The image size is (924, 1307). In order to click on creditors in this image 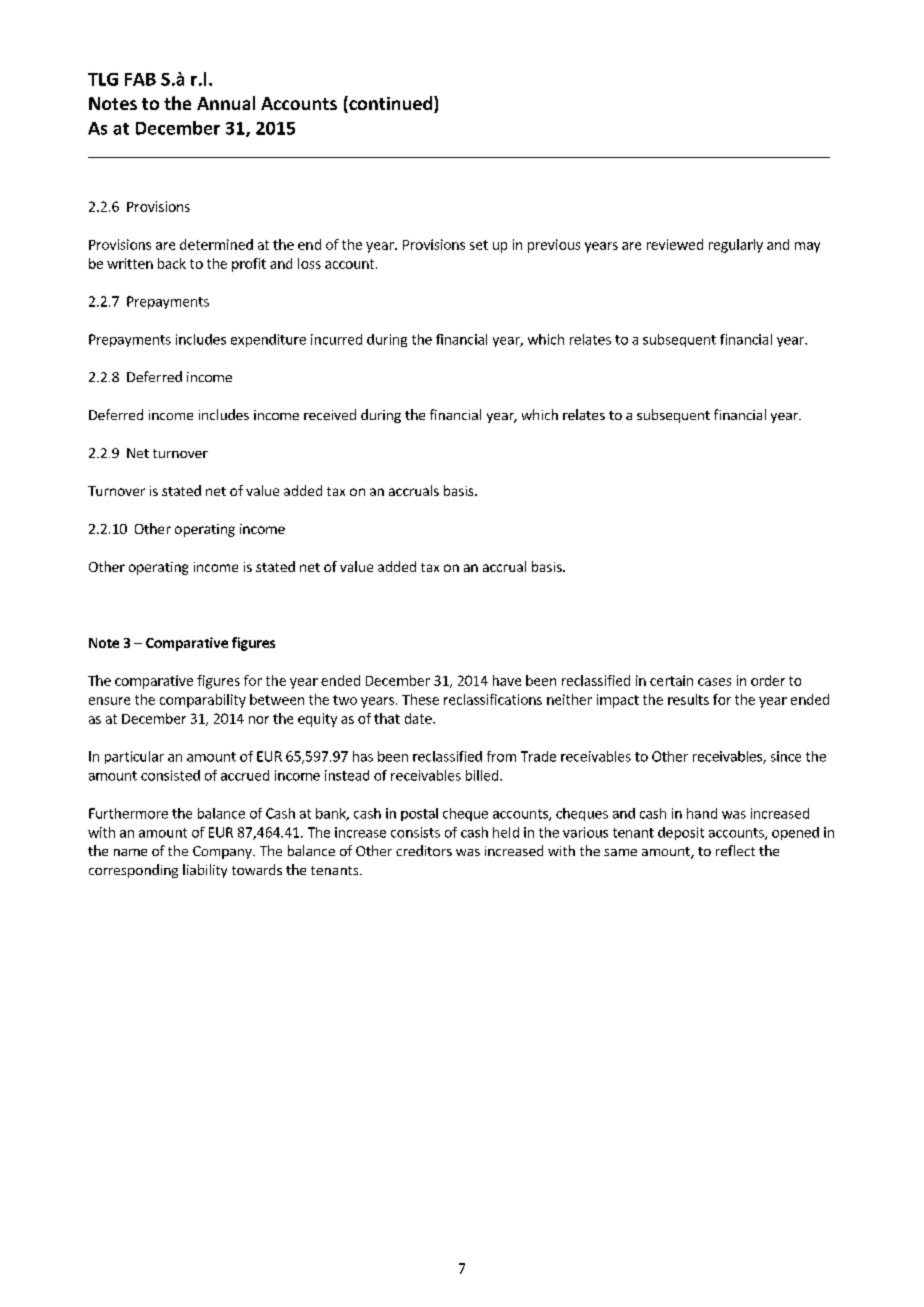, I will do `click(424, 850)`.
